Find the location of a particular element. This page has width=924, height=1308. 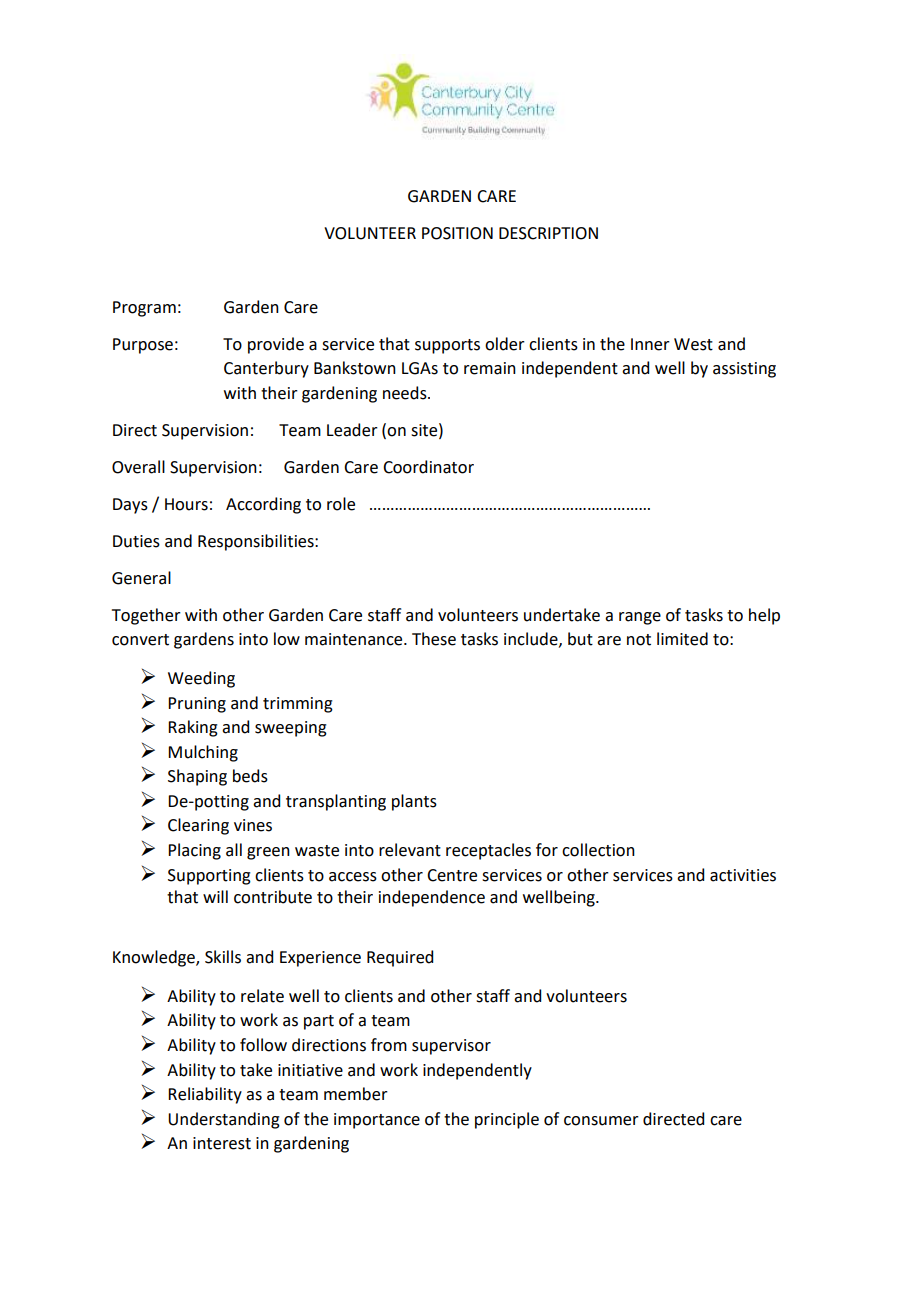

West is located at coordinates (693, 344).
